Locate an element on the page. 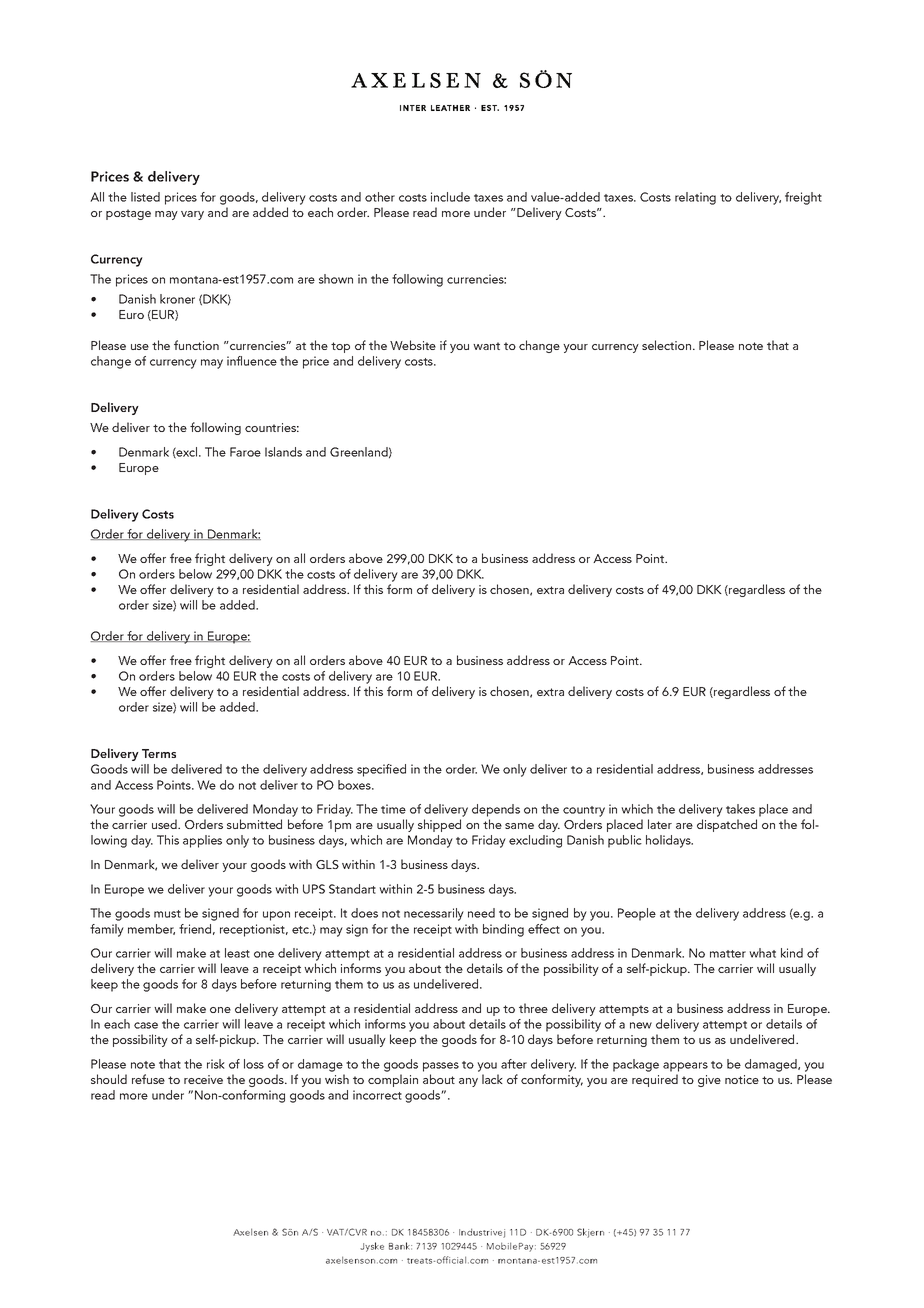  include is located at coordinates (450, 197).
